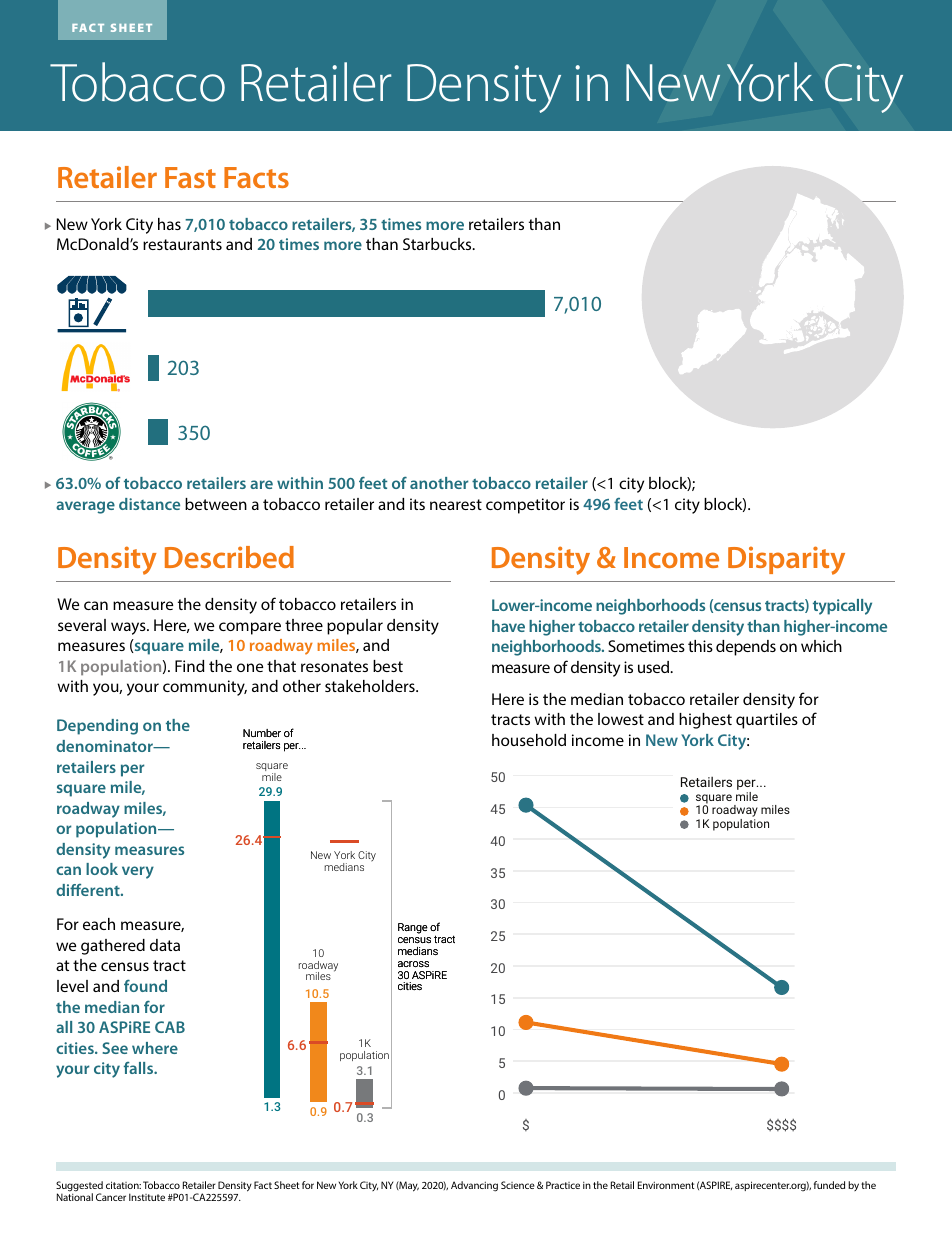 Image resolution: width=952 pixels, height=1233 pixels. What do you see at coordinates (829, 1185) in the screenshot?
I see `funded` at bounding box center [829, 1185].
